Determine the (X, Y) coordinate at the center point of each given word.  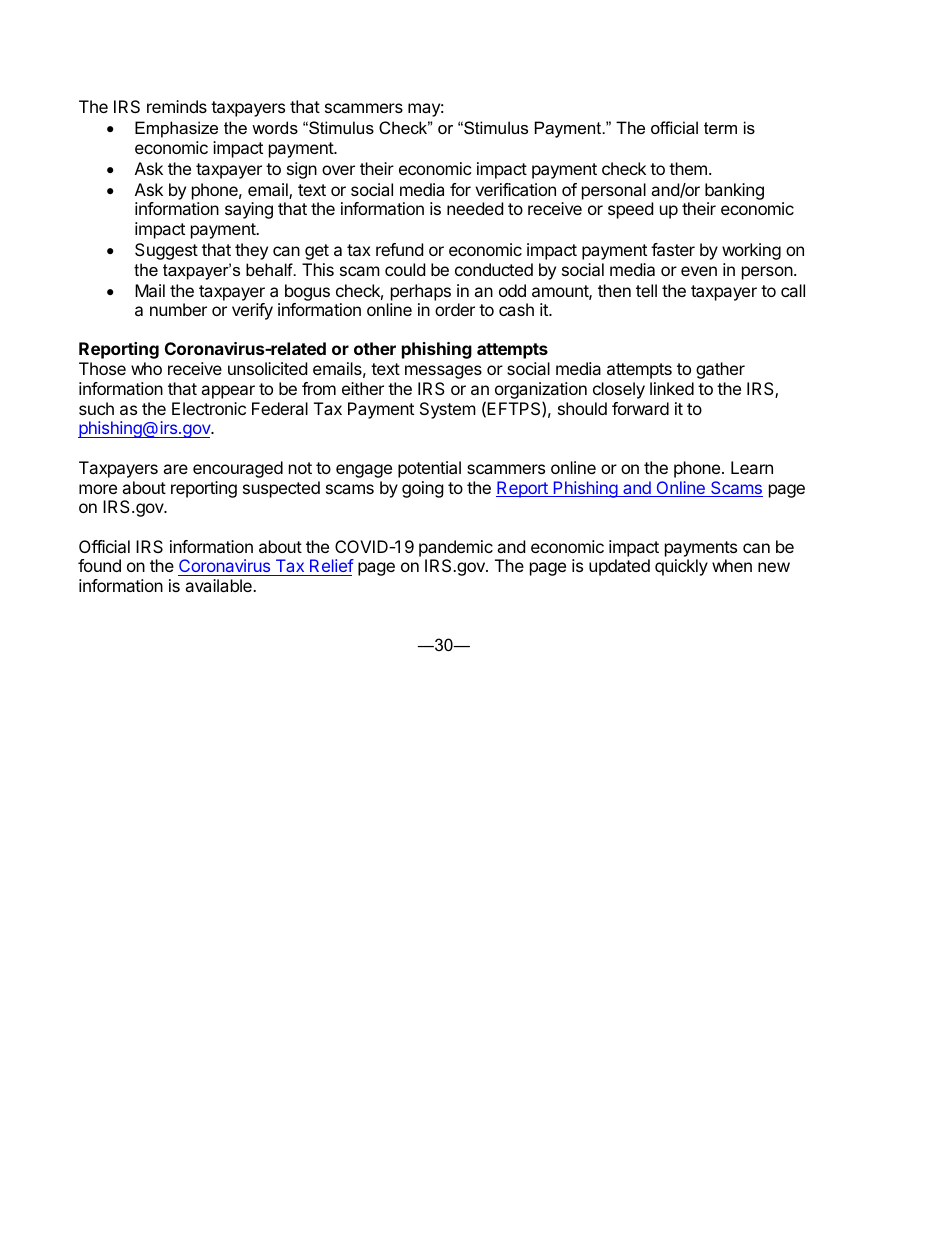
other (375, 348)
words (275, 127)
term (720, 128)
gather (720, 370)
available (219, 585)
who (146, 368)
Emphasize (176, 129)
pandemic (456, 548)
